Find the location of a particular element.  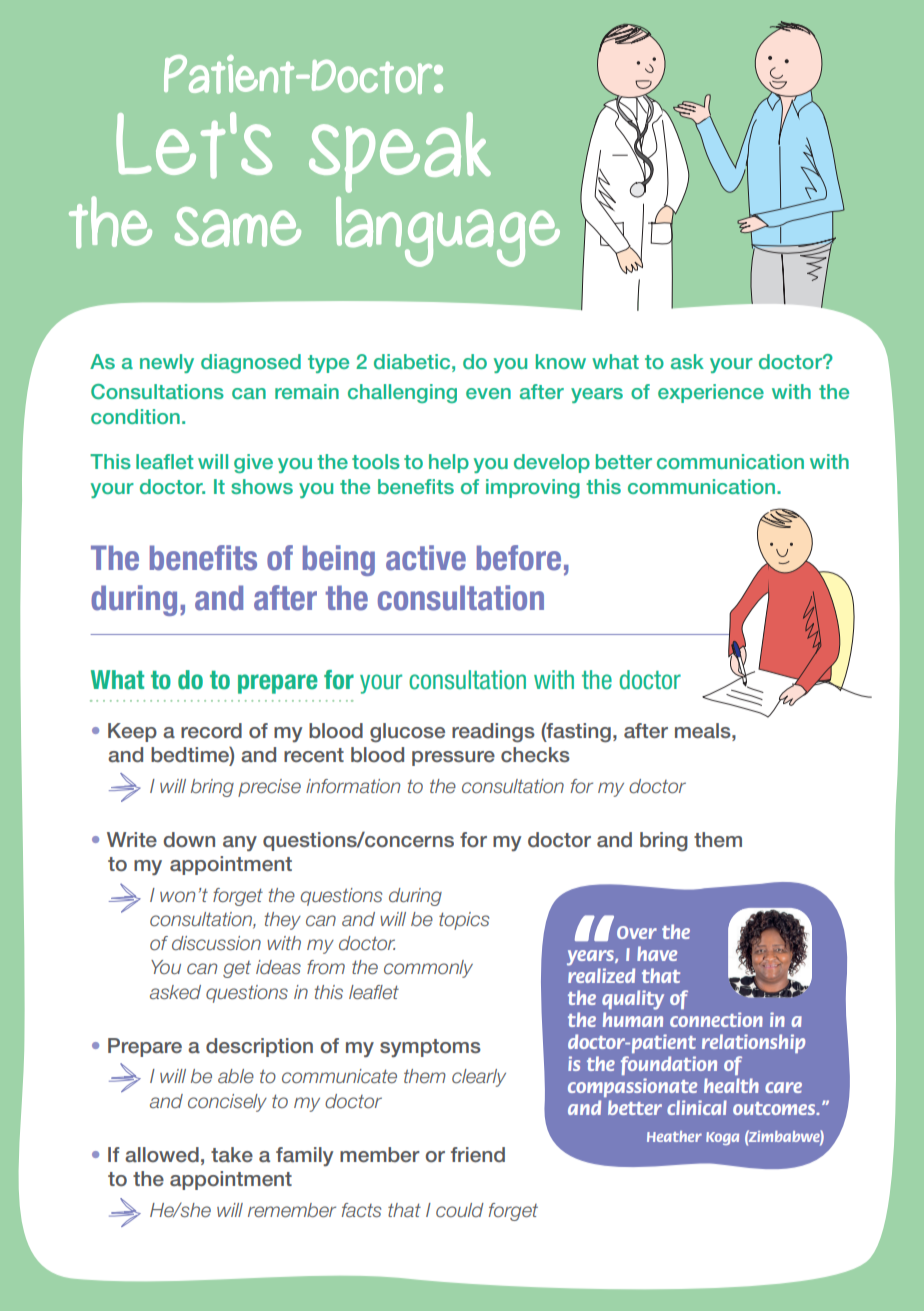

friend is located at coordinates (478, 1155).
